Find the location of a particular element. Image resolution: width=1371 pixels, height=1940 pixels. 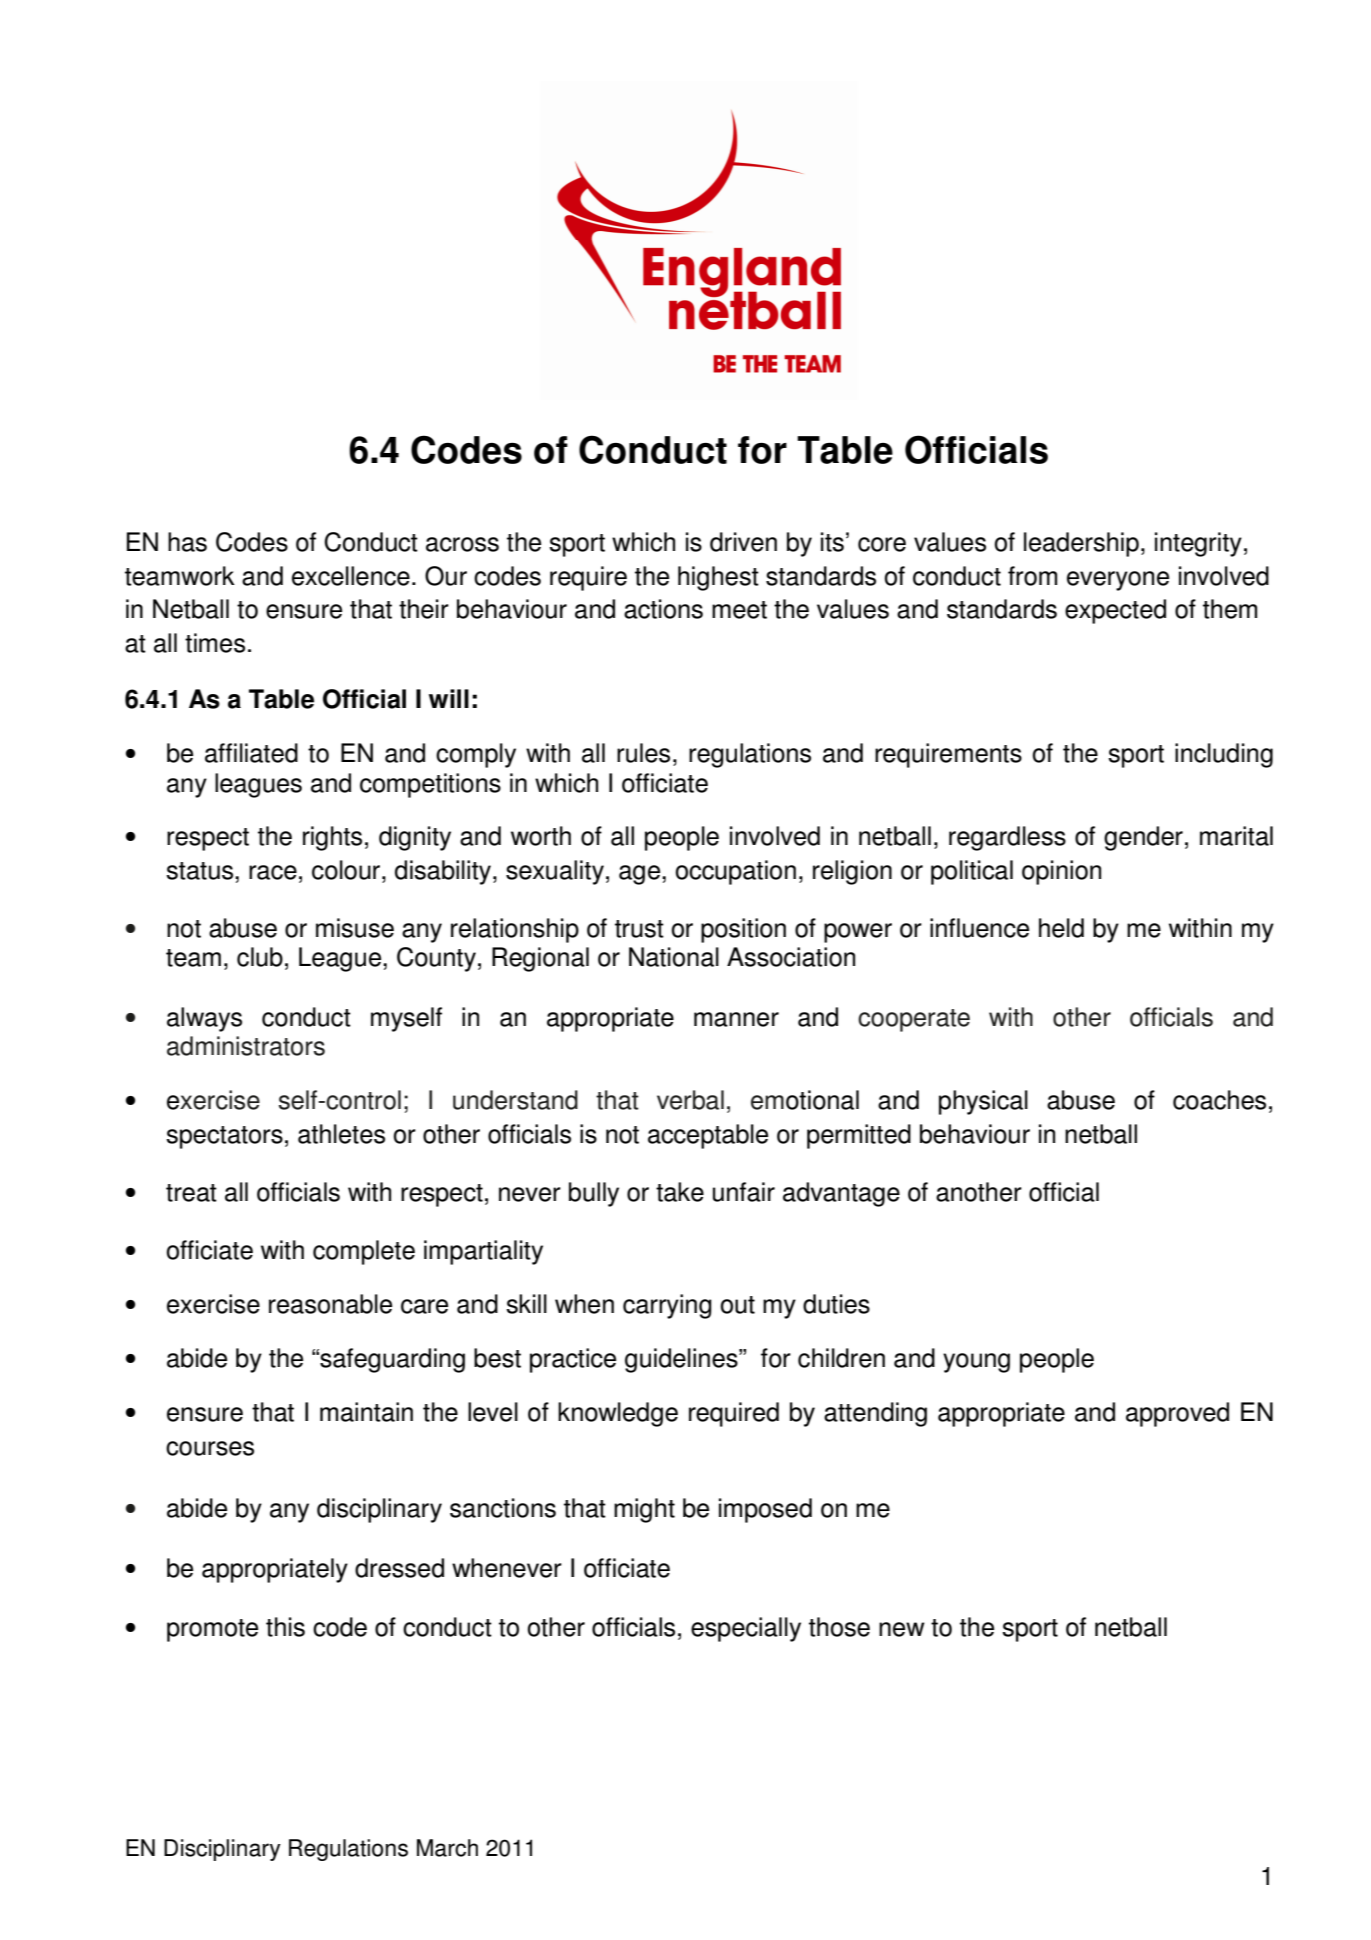

coaches is located at coordinates (1219, 1100).
